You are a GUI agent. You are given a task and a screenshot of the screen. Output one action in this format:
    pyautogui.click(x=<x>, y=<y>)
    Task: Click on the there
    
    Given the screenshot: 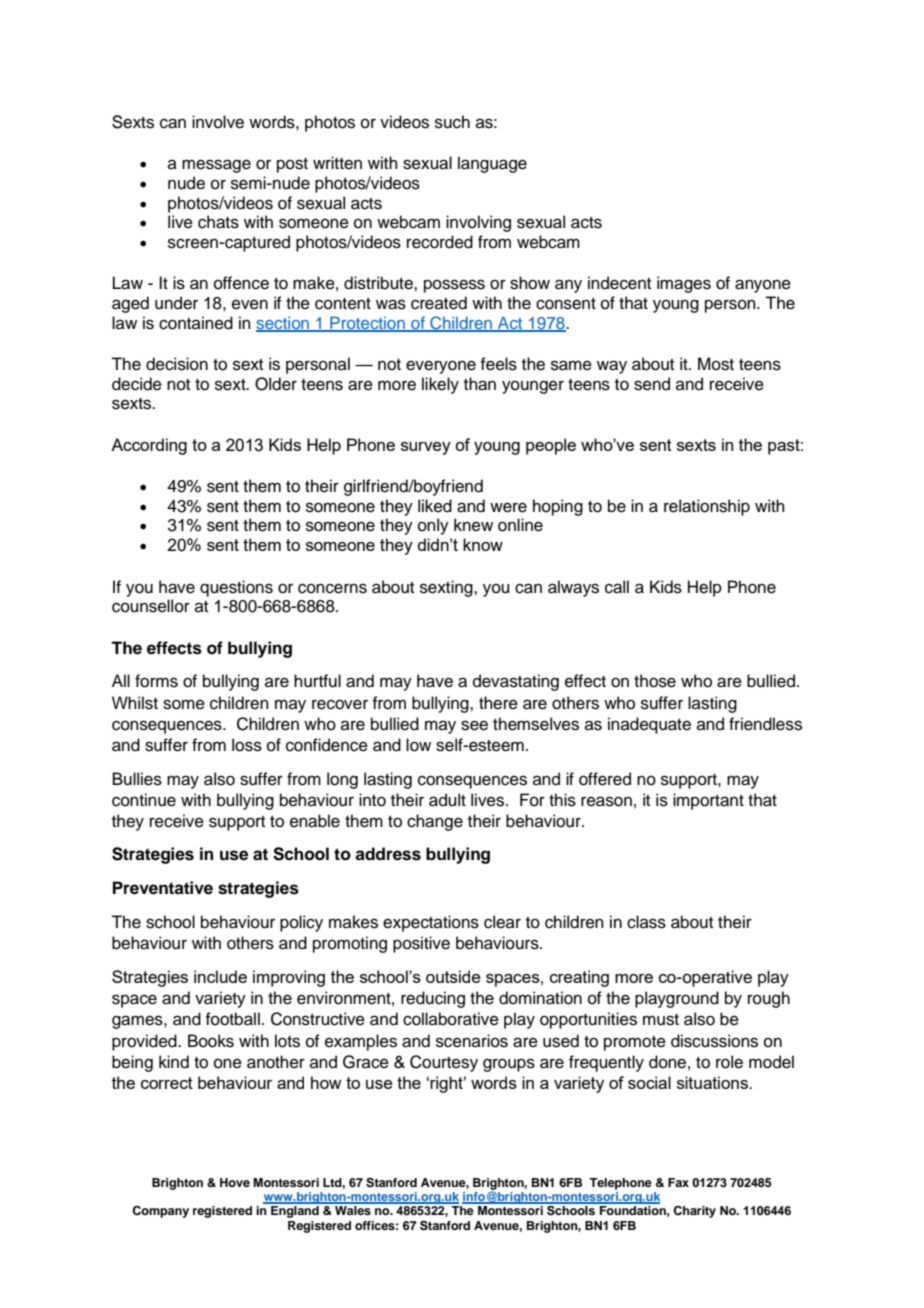 What is the action you would take?
    pyautogui.click(x=498, y=703)
